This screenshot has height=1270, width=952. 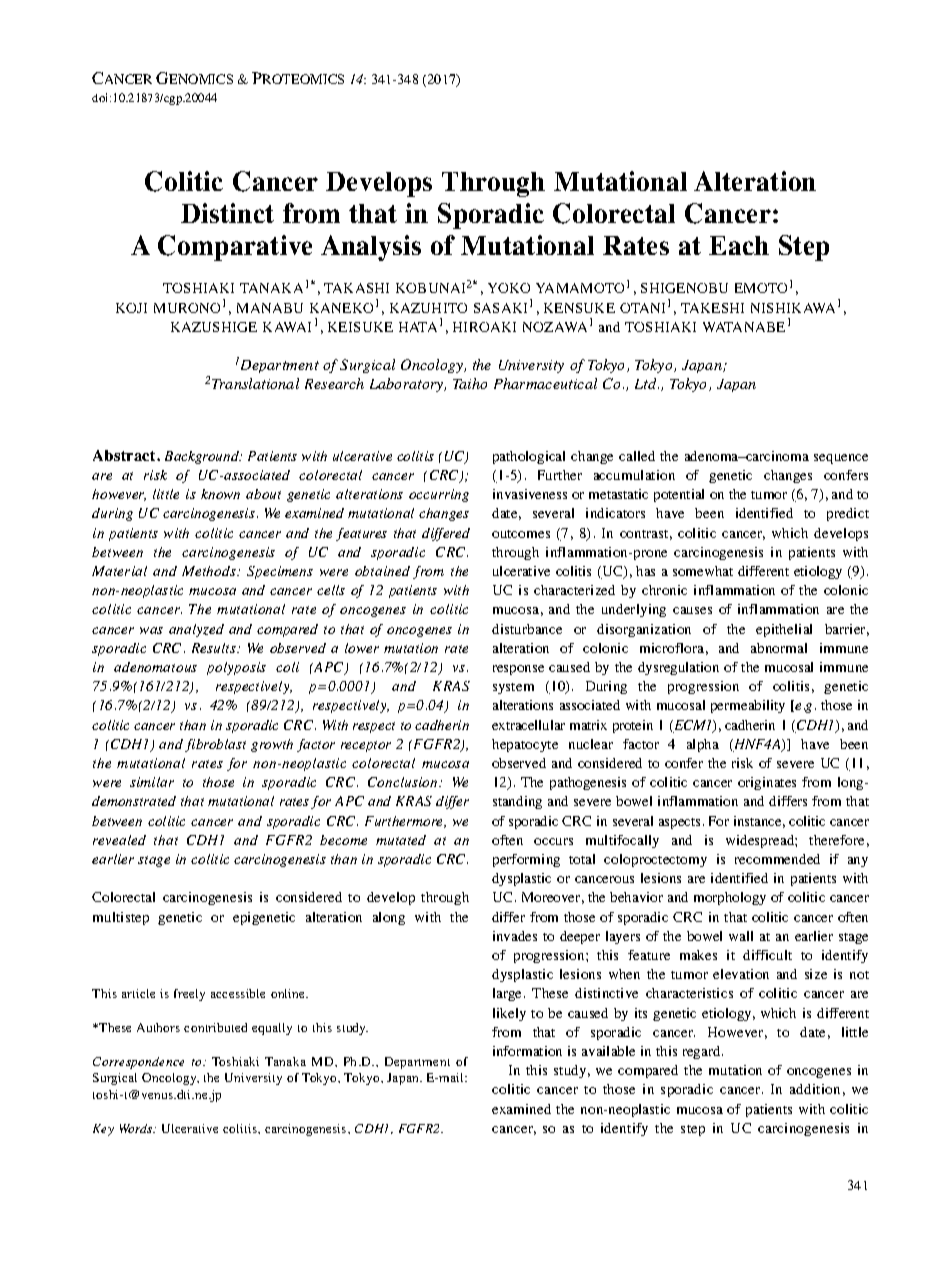 What do you see at coordinates (526, 860) in the screenshot?
I see `performing` at bounding box center [526, 860].
